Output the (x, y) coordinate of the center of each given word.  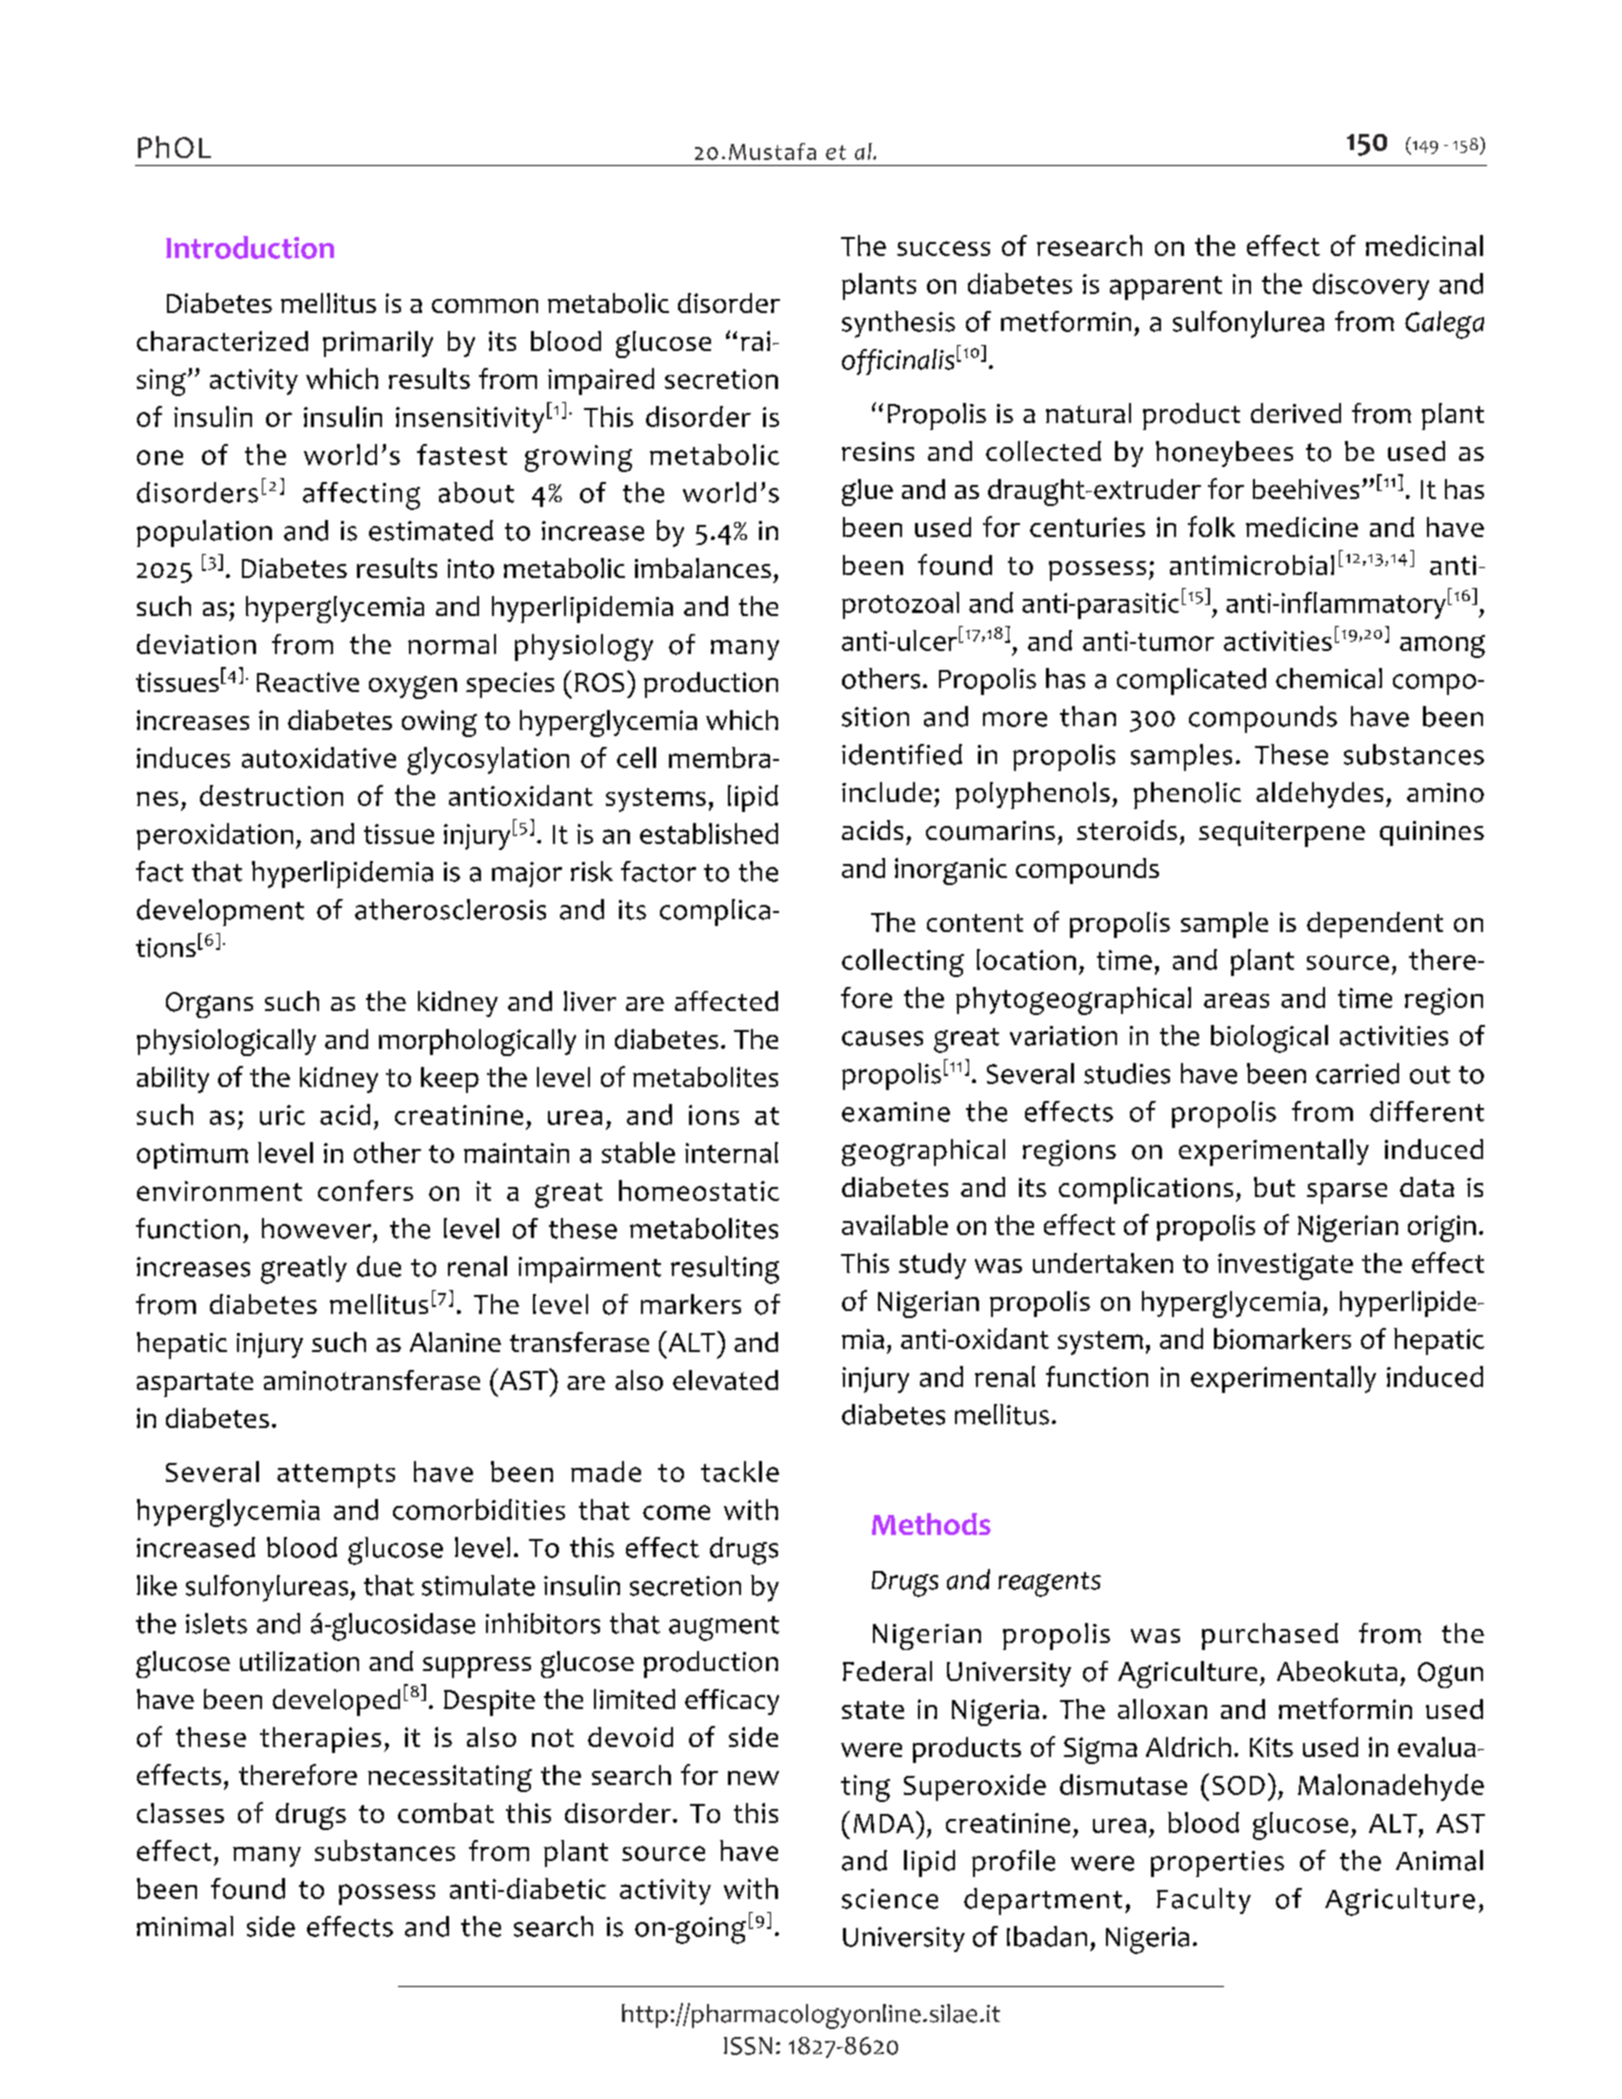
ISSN (748, 2046)
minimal (185, 1926)
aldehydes (1319, 795)
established (709, 833)
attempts (336, 1476)
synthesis (898, 324)
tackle (740, 1471)
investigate (1285, 1266)
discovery (1371, 286)
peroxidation (215, 836)
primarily (378, 344)
